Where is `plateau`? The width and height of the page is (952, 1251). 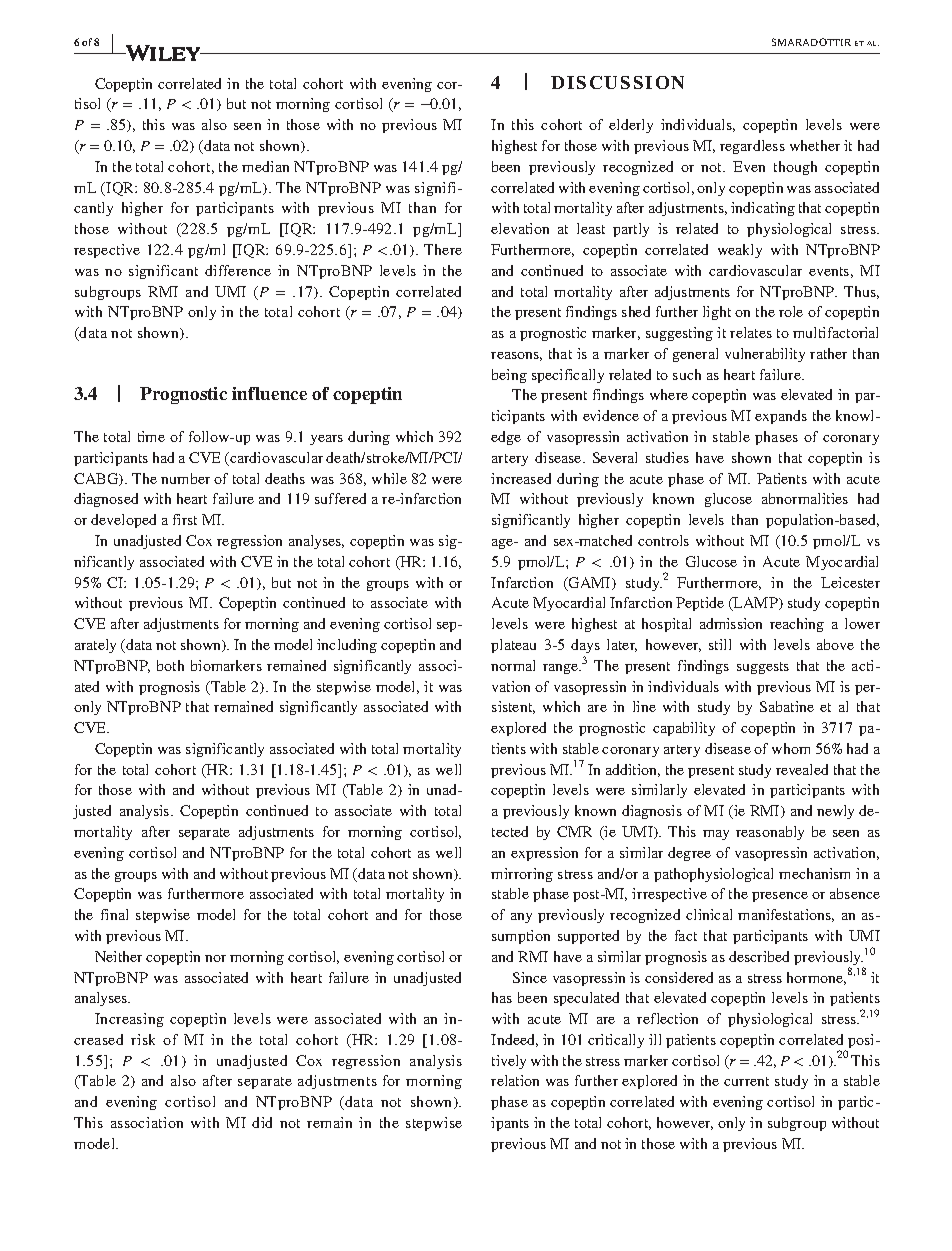 plateau is located at coordinates (513, 646).
